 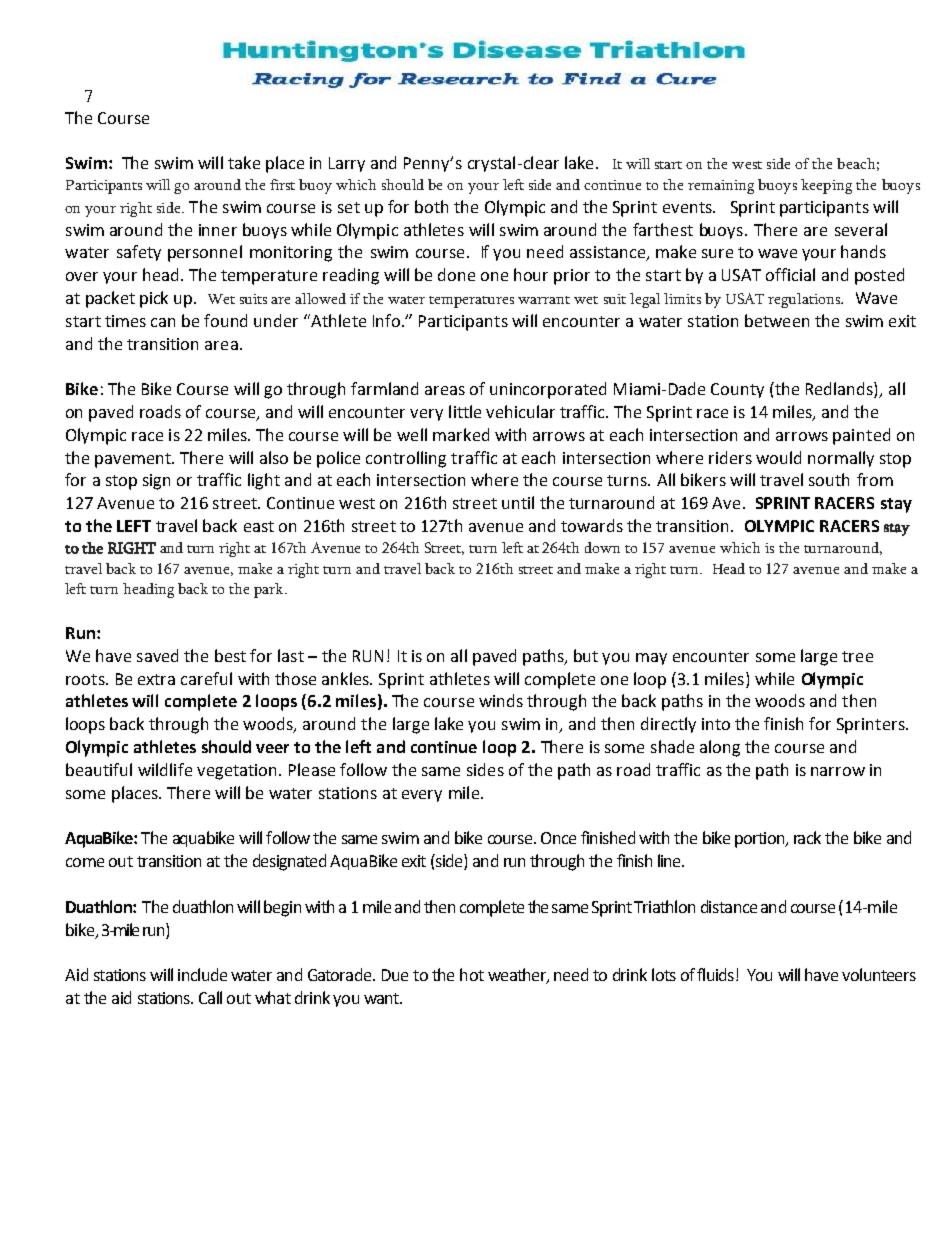 What do you see at coordinates (163, 322) in the screenshot?
I see `can` at bounding box center [163, 322].
